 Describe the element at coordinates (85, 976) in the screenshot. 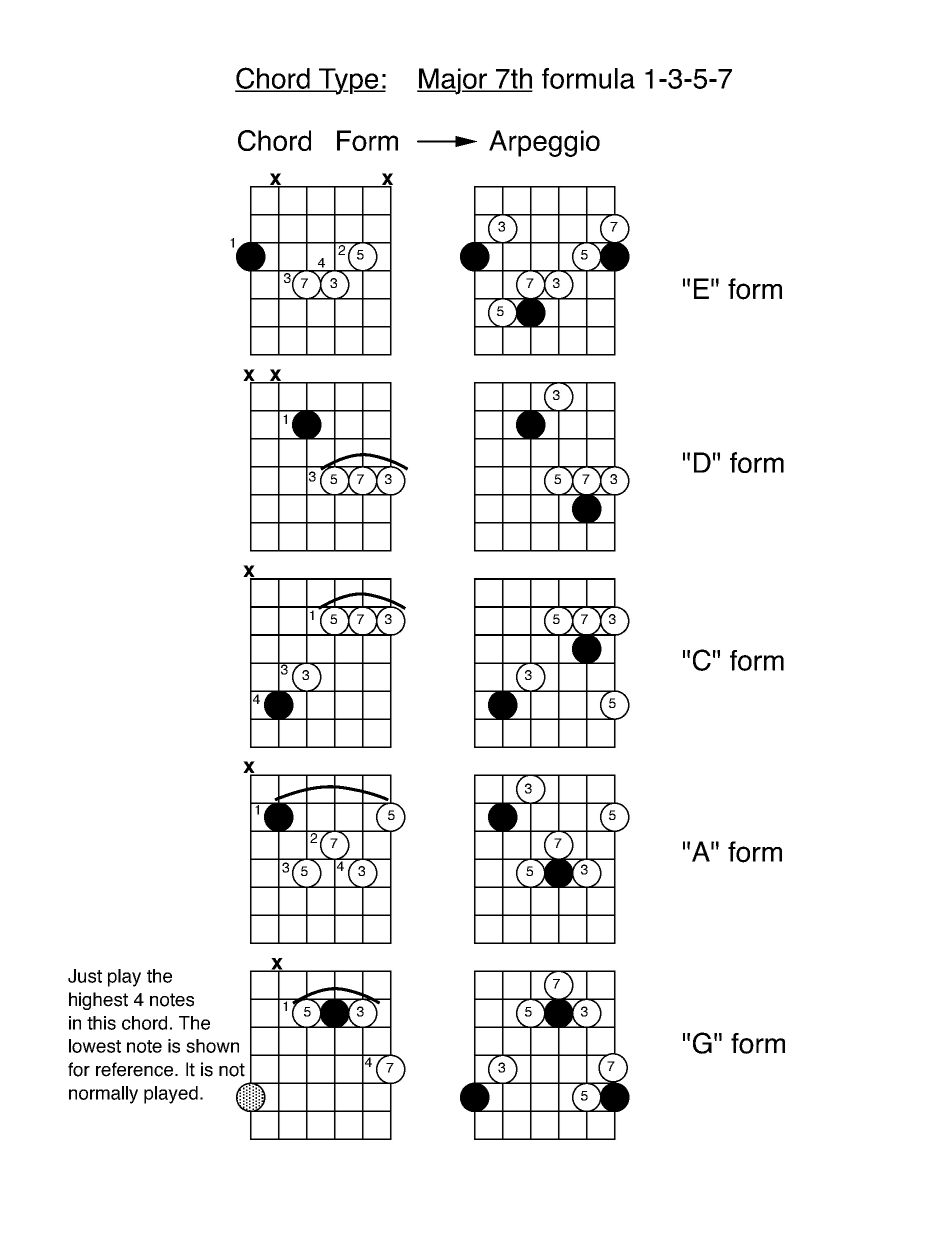

I see `Just` at that location.
